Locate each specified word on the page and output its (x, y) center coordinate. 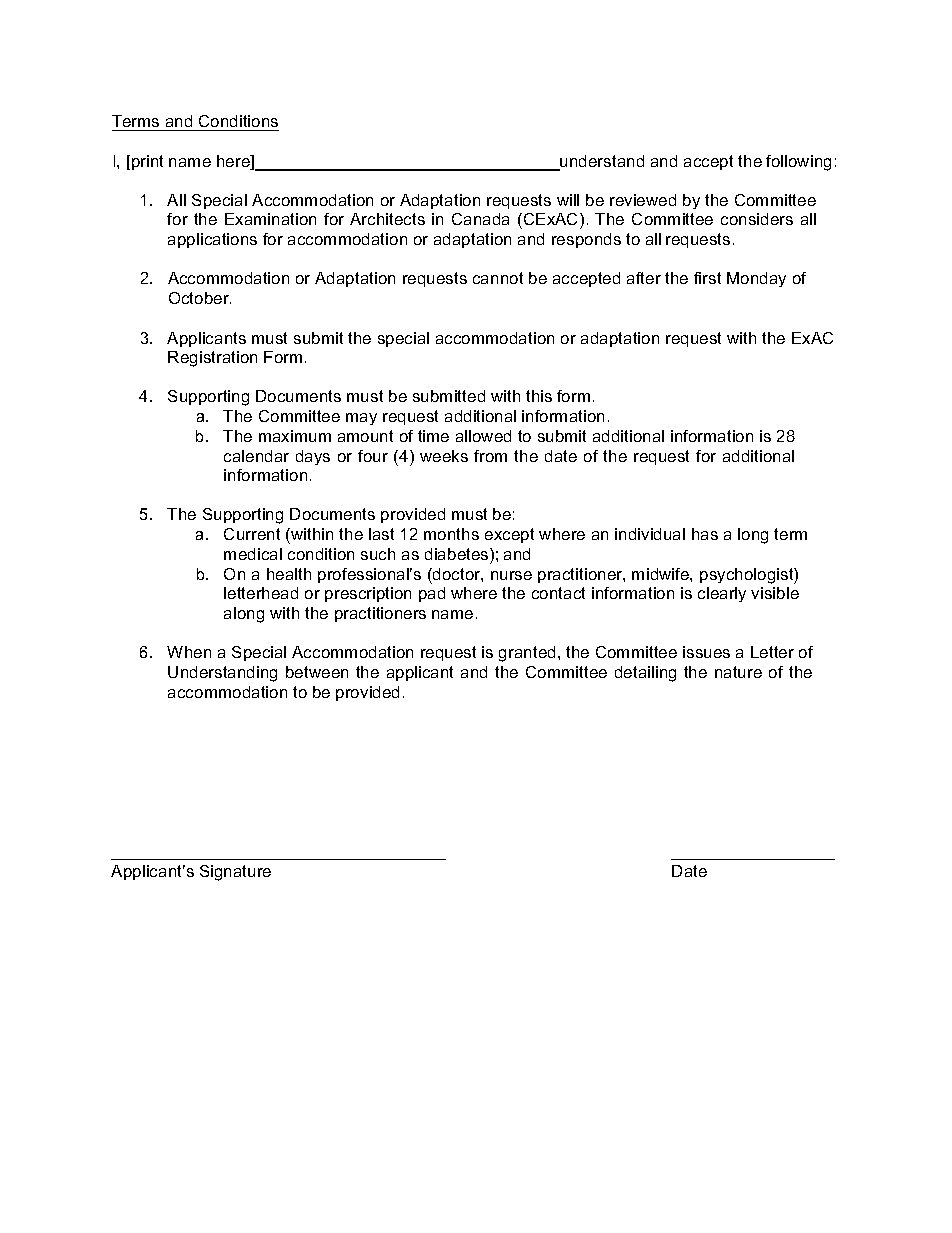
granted (527, 654)
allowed (483, 436)
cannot (498, 278)
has (705, 534)
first (707, 278)
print (147, 162)
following (798, 163)
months (451, 534)
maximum (295, 436)
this (539, 396)
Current (252, 534)
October (200, 298)
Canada (480, 219)
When (189, 652)
